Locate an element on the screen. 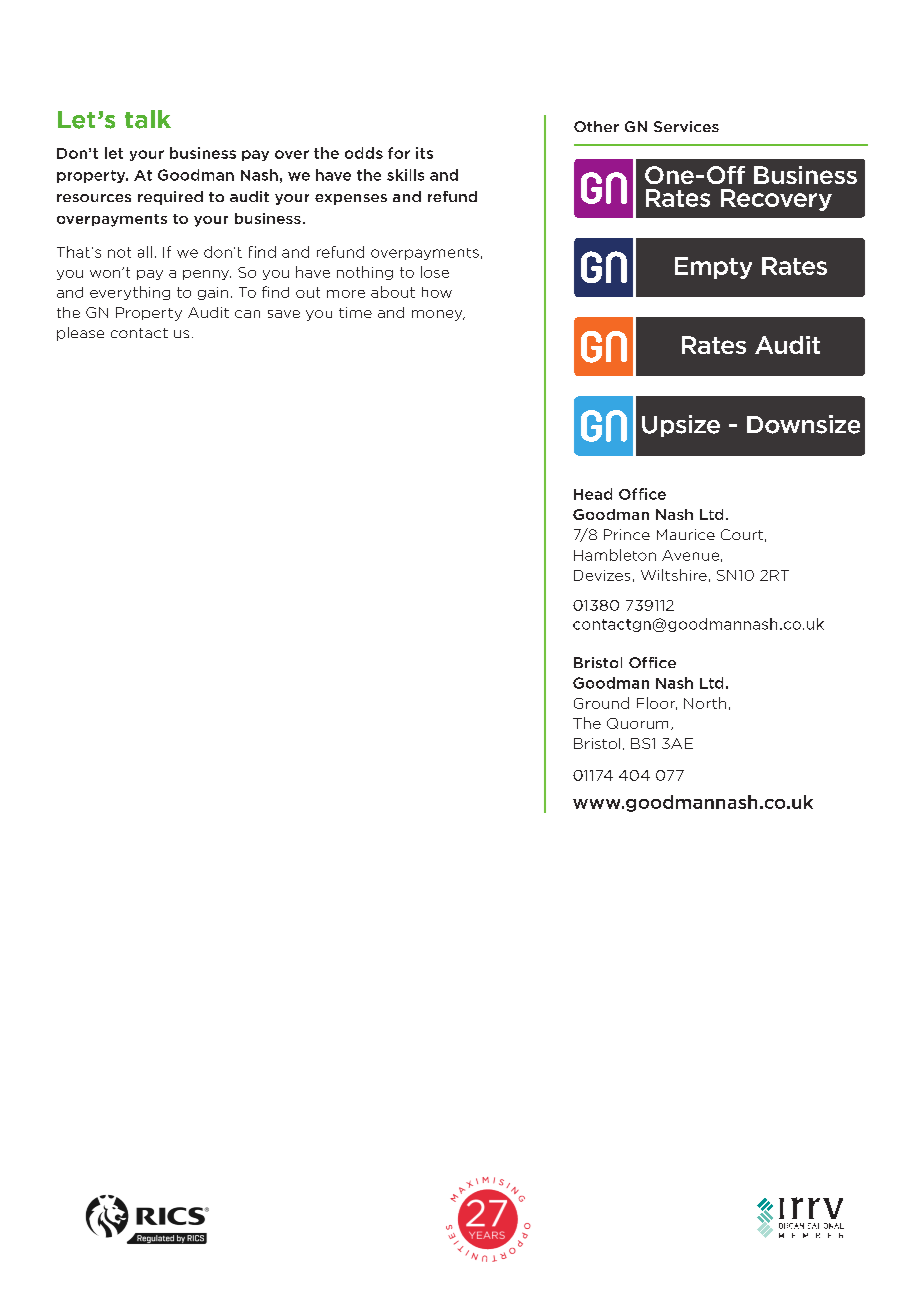  its is located at coordinates (424, 153).
